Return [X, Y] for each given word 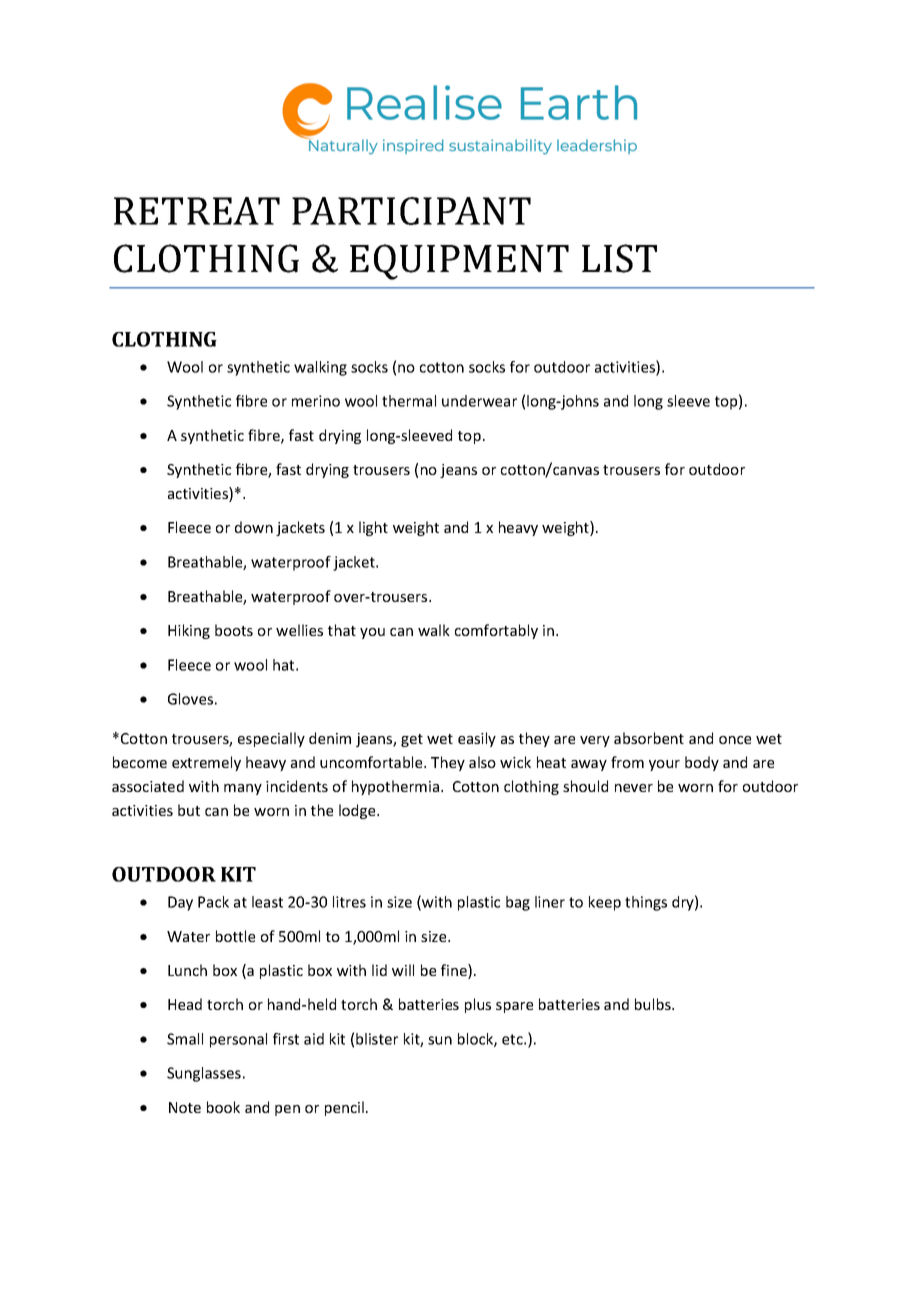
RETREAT [197, 211]
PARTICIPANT [411, 211]
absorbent [649, 738]
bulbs [654, 1004]
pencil [344, 1108]
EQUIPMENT [459, 262]
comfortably [496, 631]
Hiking [189, 631]
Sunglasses [204, 1074]
